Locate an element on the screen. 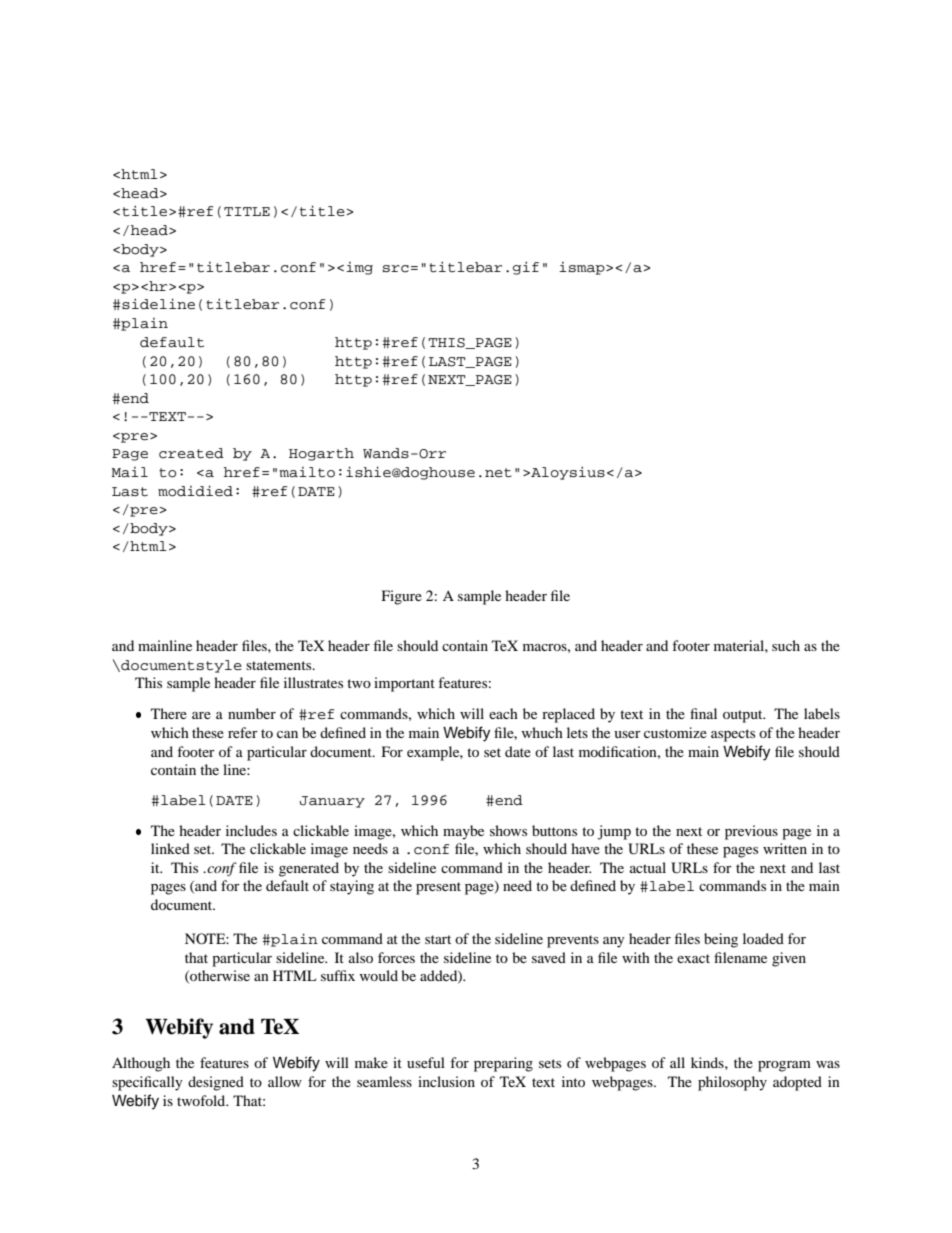 The width and height of the screenshot is (952, 1233). statements is located at coordinates (280, 665).
